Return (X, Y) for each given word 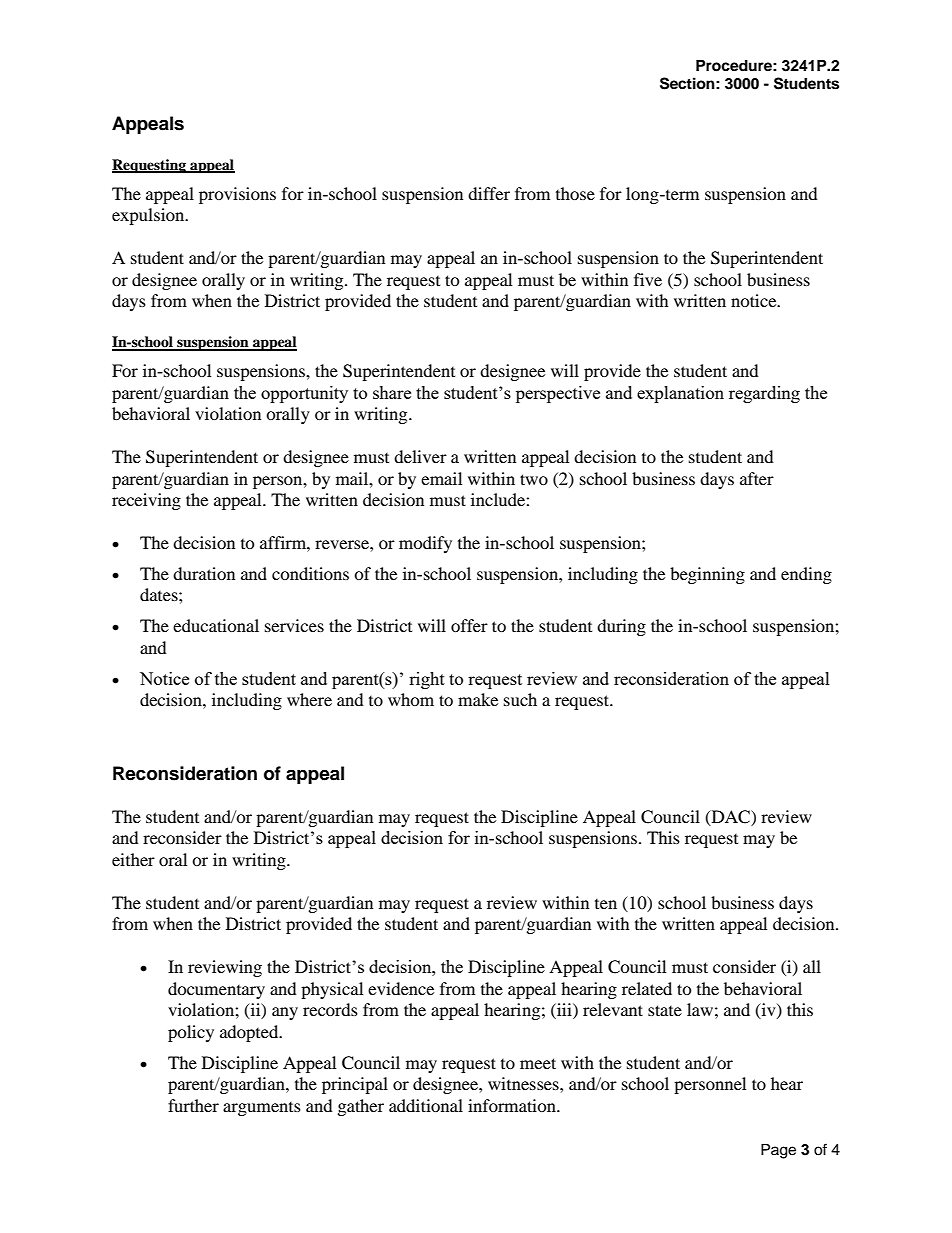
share (392, 392)
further (193, 1105)
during (621, 627)
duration (204, 573)
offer (469, 625)
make (478, 699)
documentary (216, 990)
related (647, 988)
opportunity (304, 394)
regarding (764, 394)
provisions (237, 195)
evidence (401, 988)
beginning (707, 575)
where (309, 699)
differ (489, 193)
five (648, 279)
